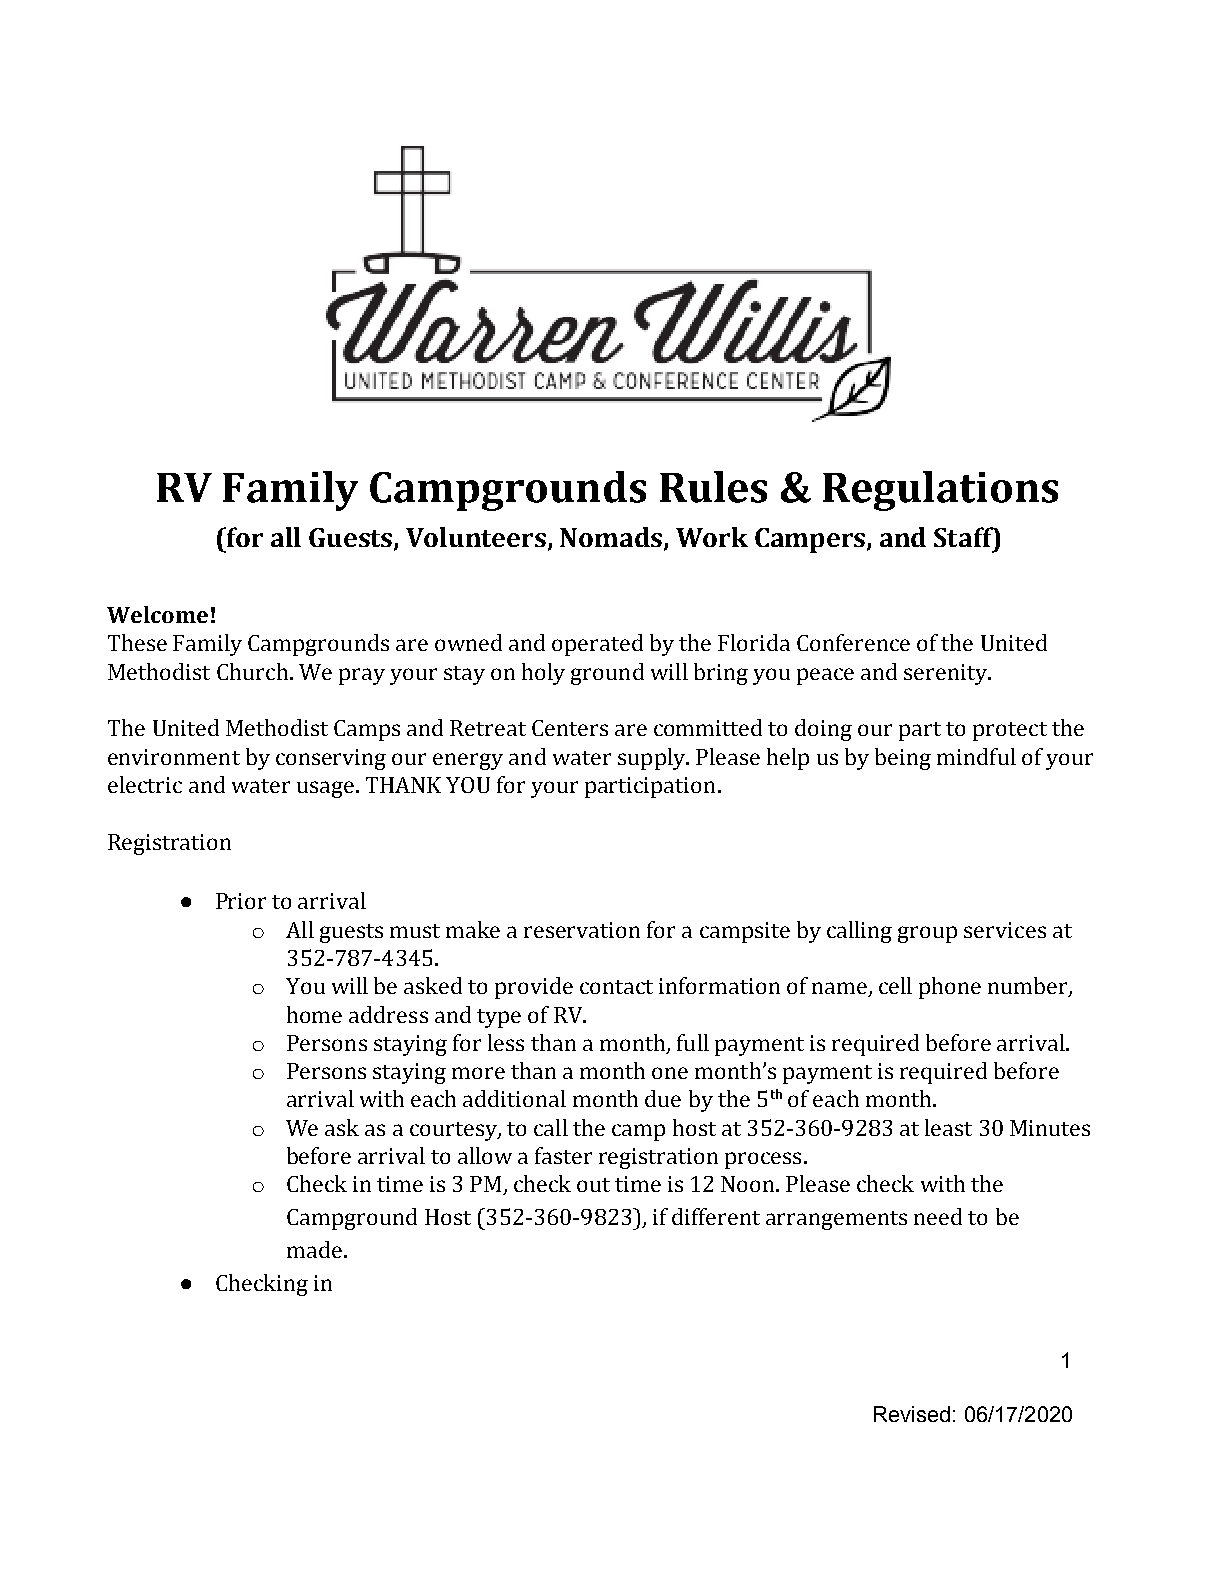  Describe the element at coordinates (241, 901) in the page. I see `Prior` at that location.
